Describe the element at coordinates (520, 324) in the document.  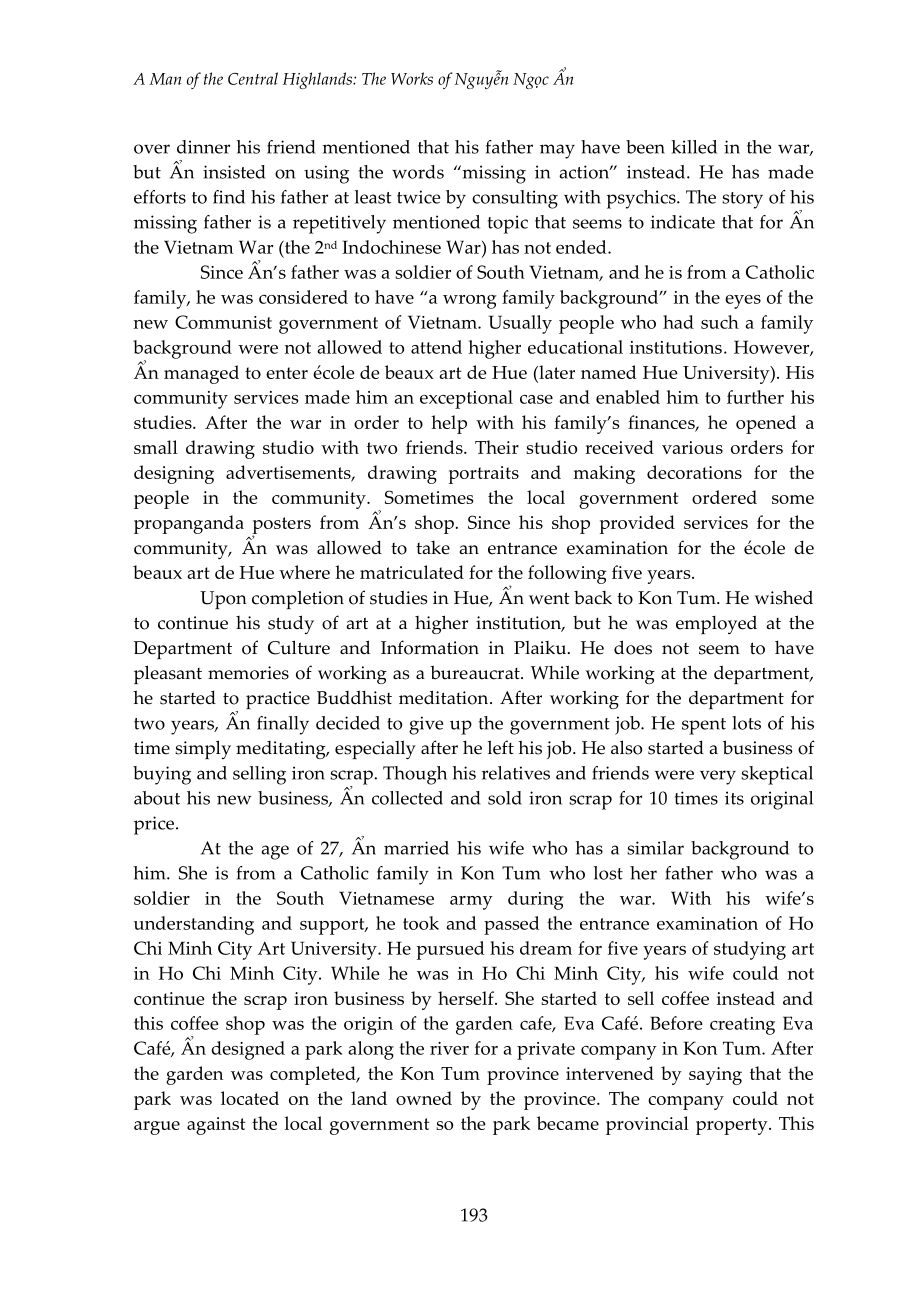
I see `Usually` at that location.
